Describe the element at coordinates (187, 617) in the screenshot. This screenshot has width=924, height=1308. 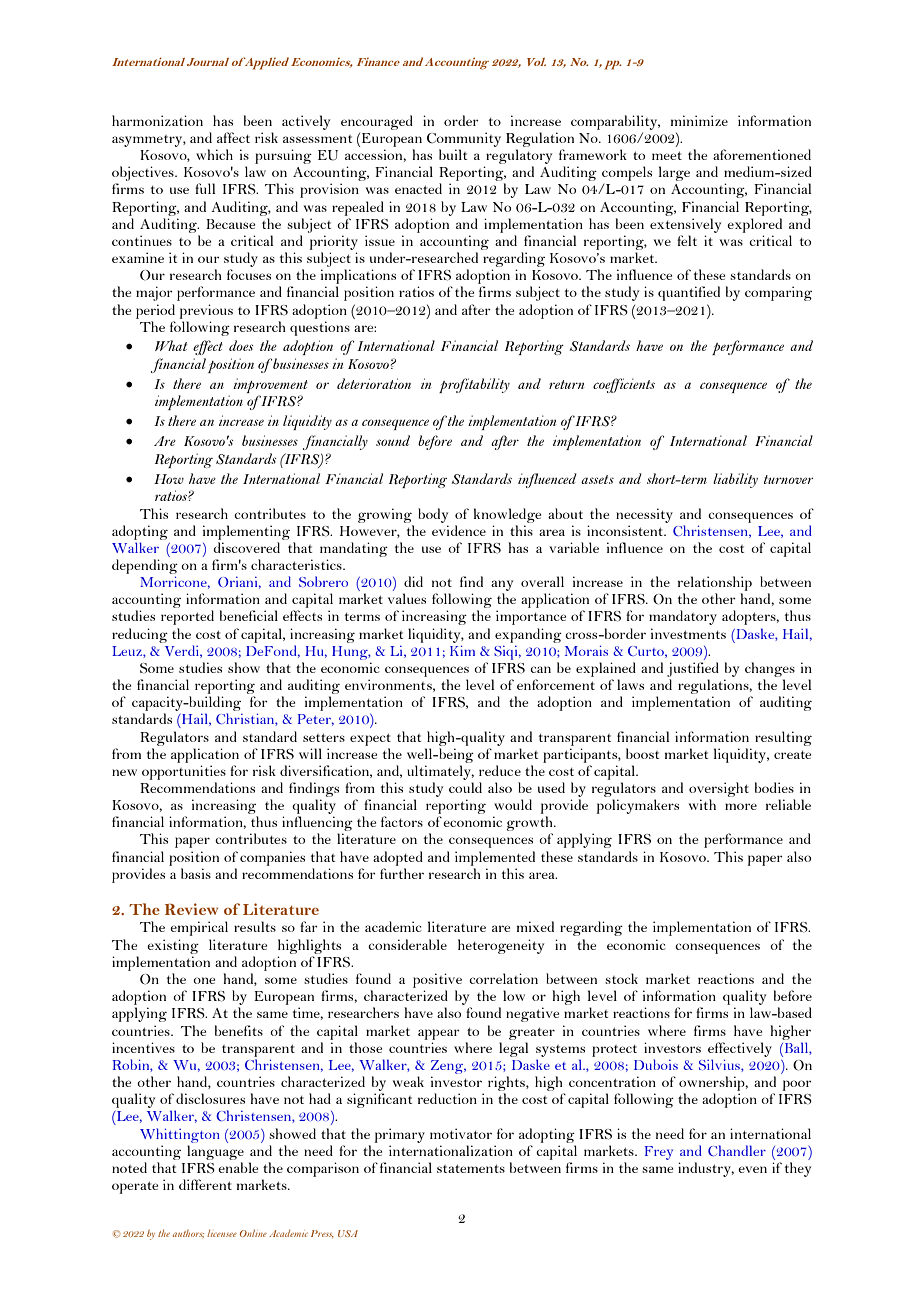
I see `reported` at that location.
